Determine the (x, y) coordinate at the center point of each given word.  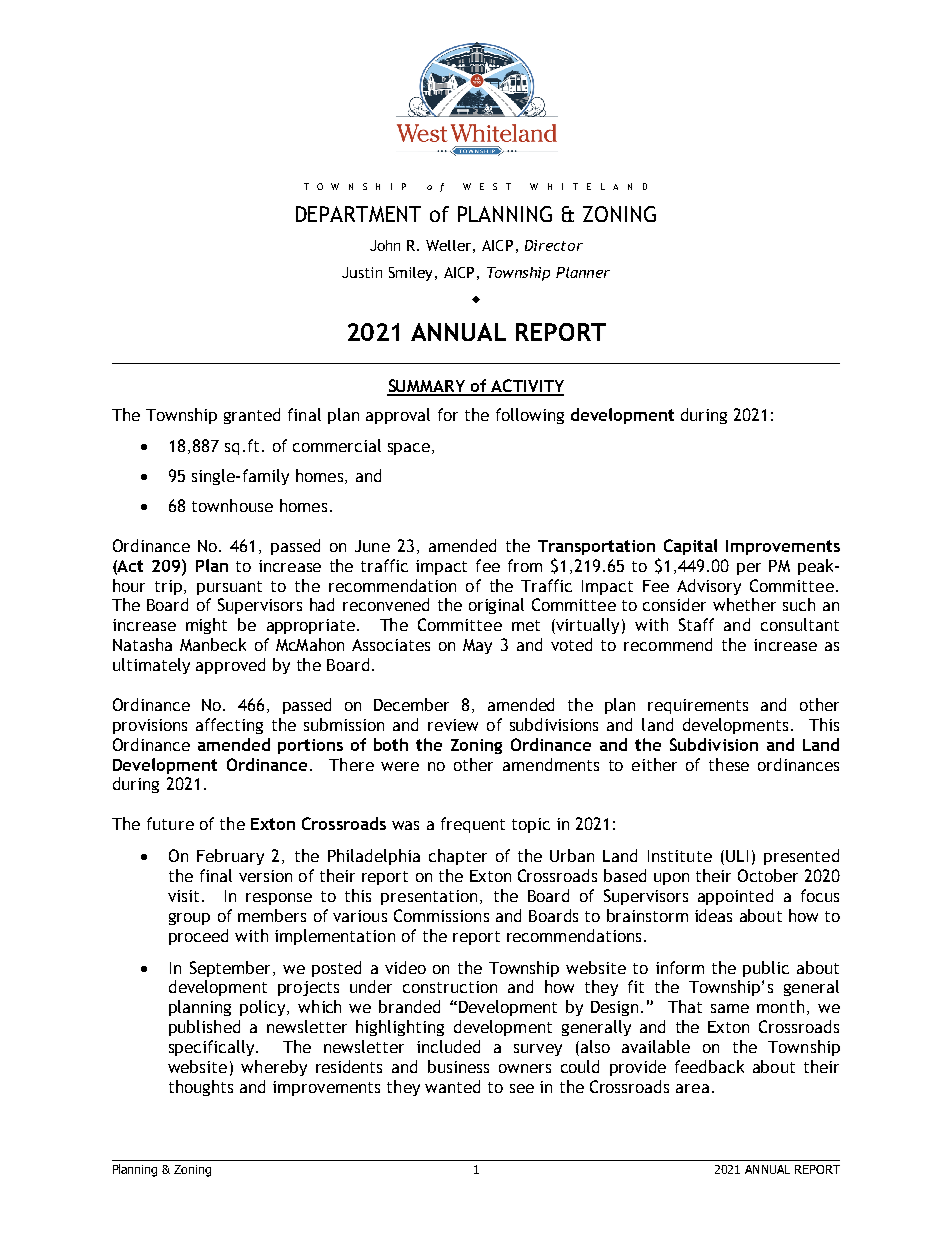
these (729, 764)
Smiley (412, 274)
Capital (690, 547)
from (525, 565)
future (170, 823)
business (458, 1066)
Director (554, 245)
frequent (473, 825)
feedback (709, 1066)
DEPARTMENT (358, 214)
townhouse (232, 505)
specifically (213, 1048)
